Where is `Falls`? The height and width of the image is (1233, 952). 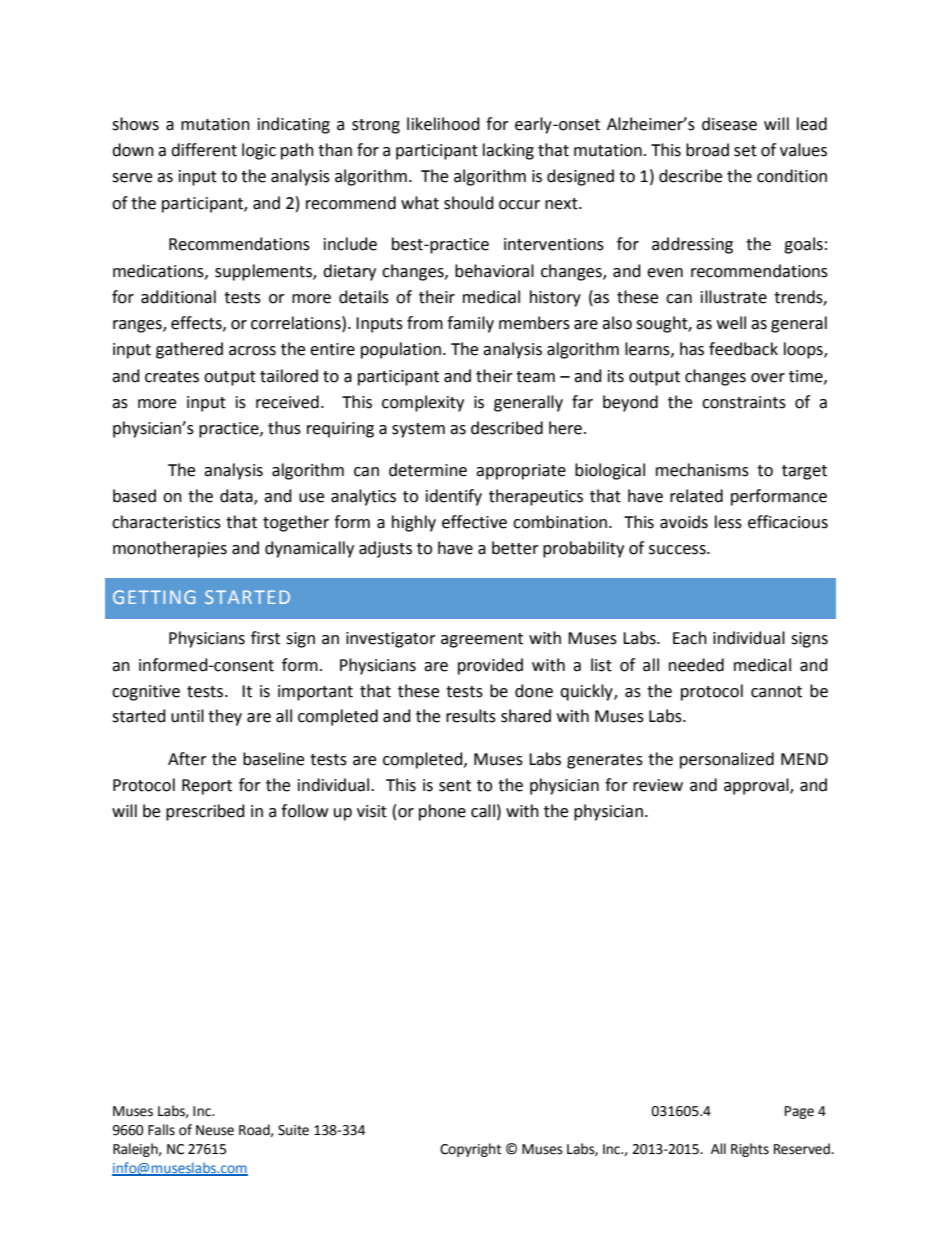
Falls is located at coordinates (161, 1130).
